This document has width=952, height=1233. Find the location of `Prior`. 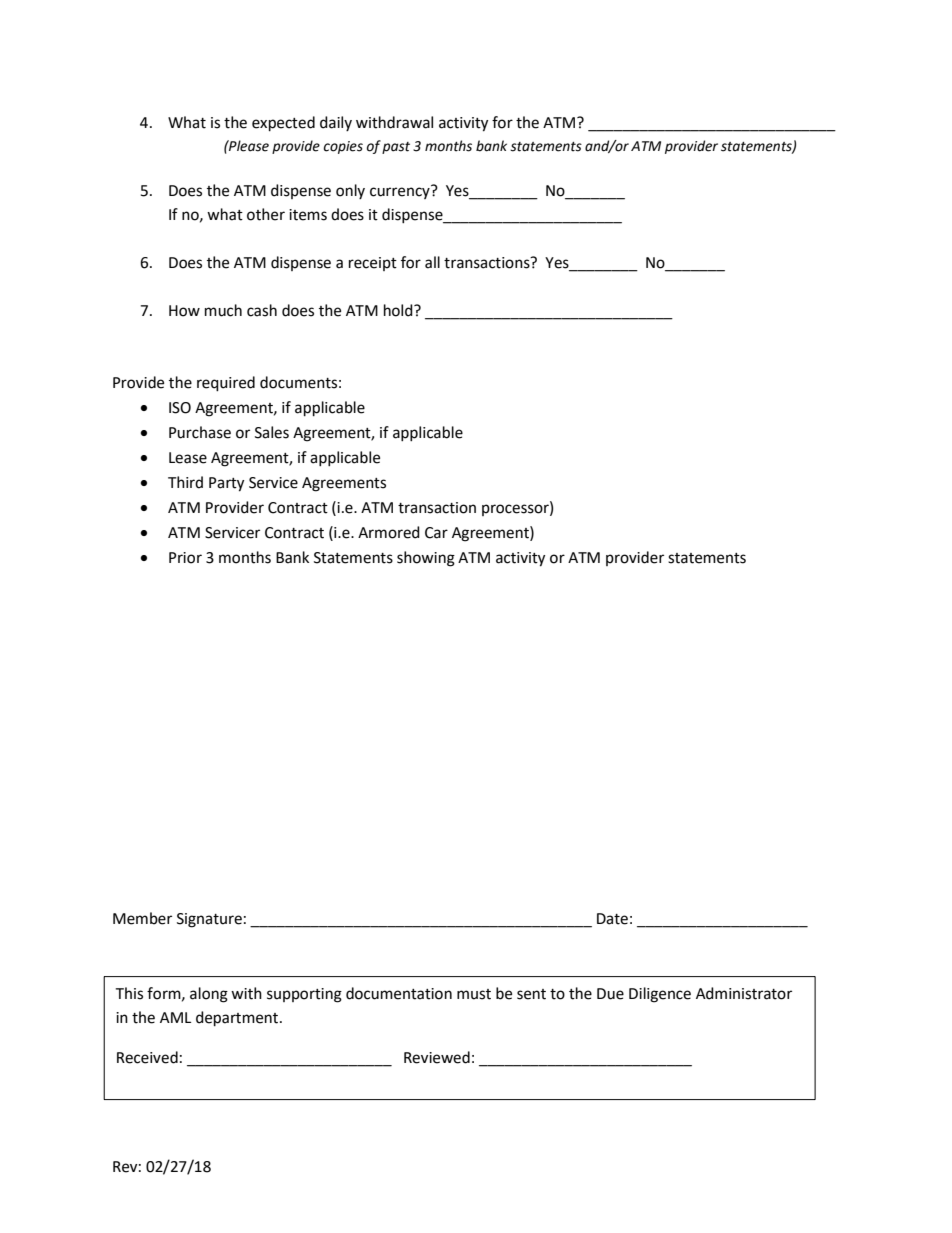

Prior is located at coordinates (185, 558).
